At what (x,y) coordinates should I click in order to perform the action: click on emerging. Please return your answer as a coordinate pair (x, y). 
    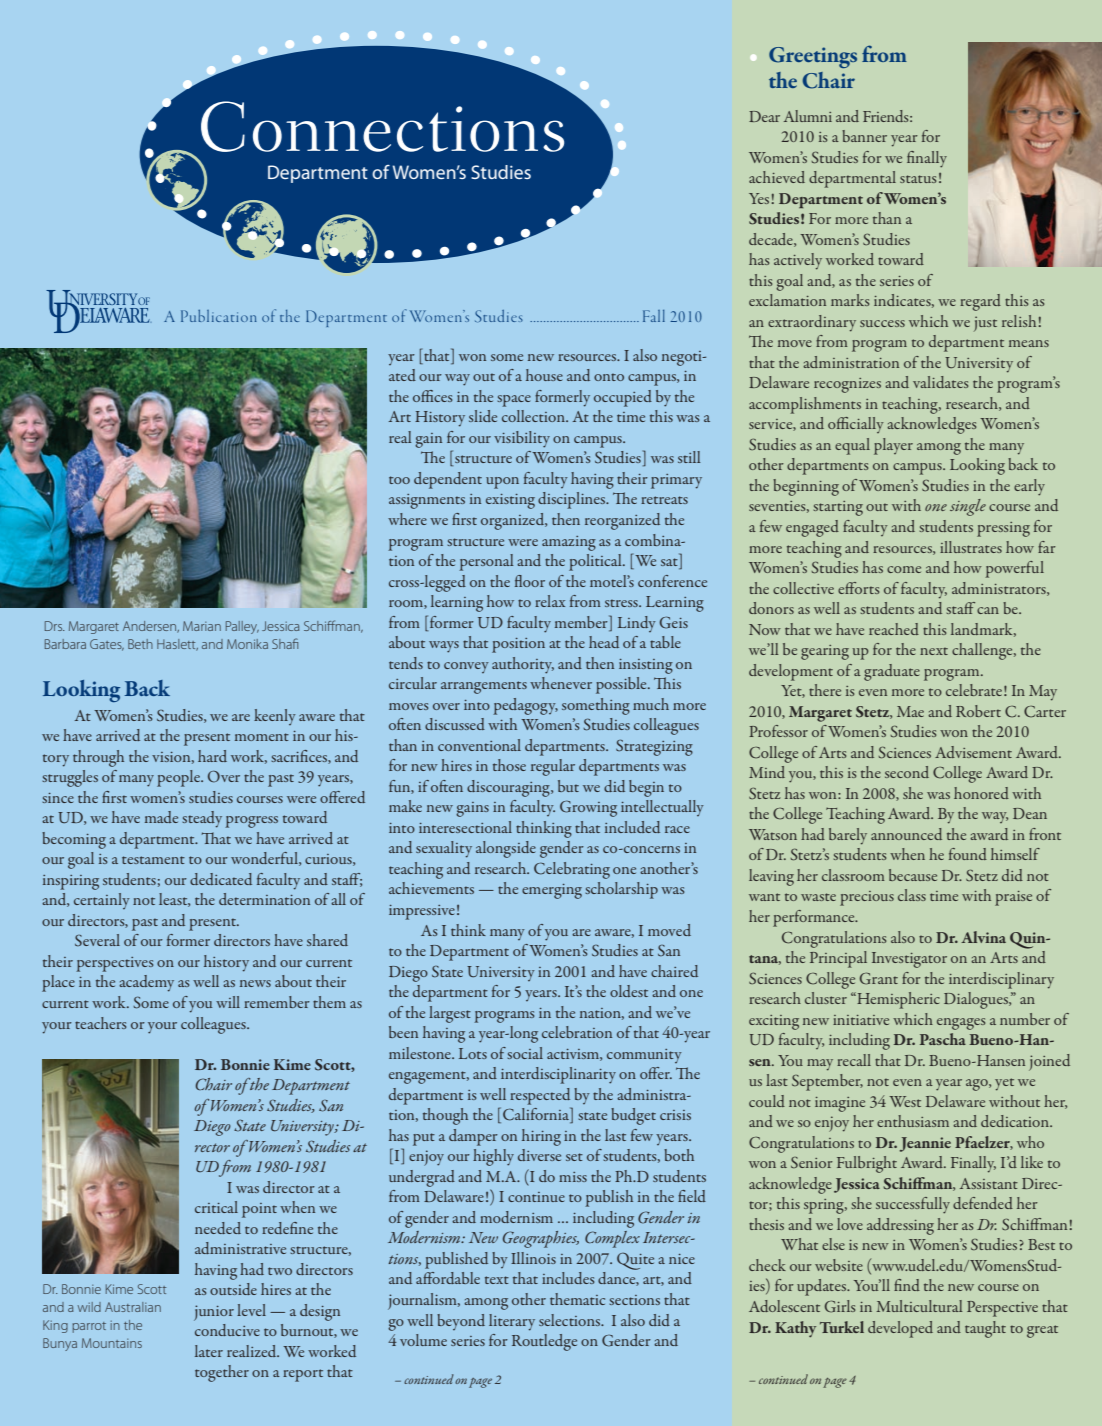
    Looking at the image, I should click on (552, 891).
